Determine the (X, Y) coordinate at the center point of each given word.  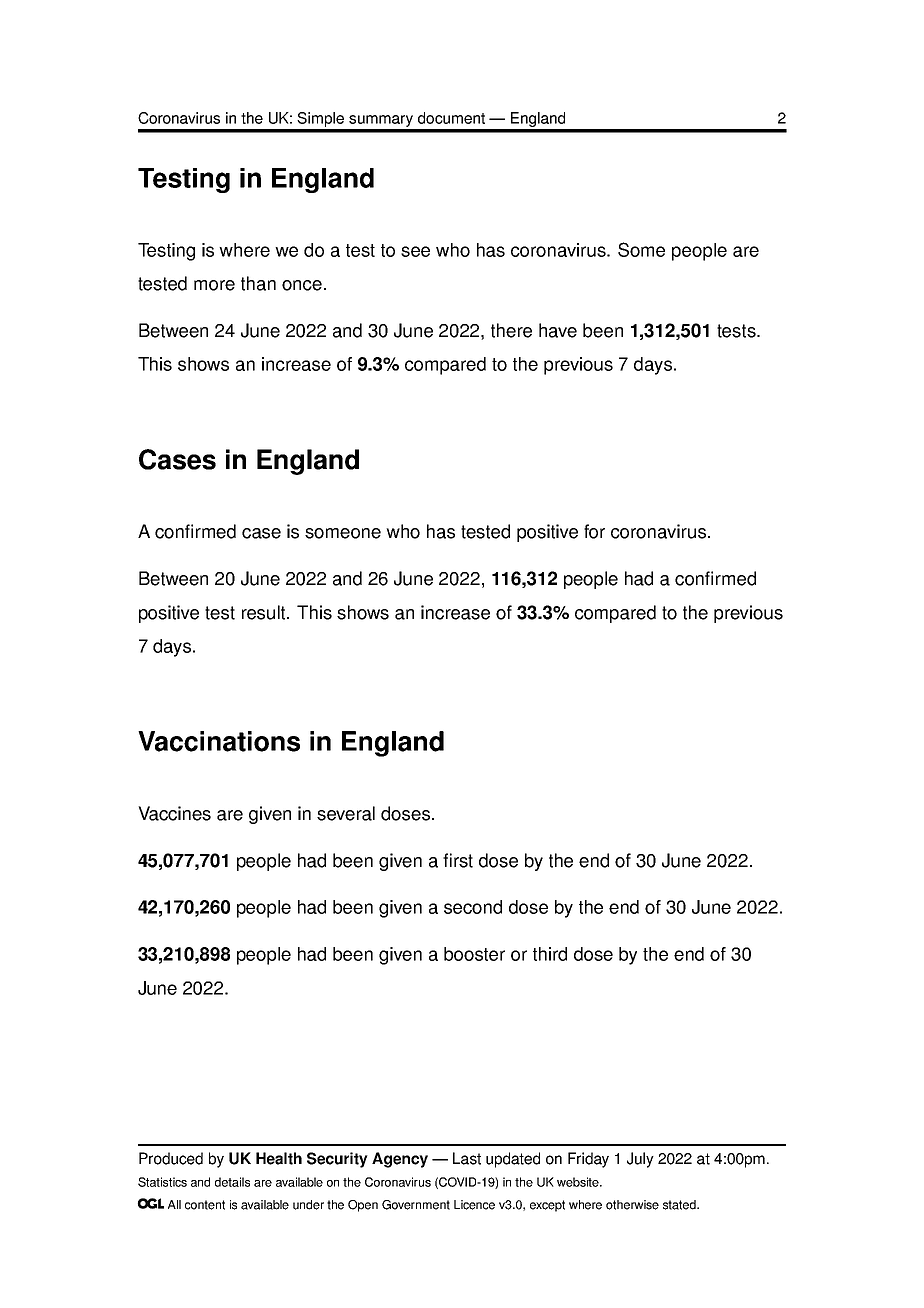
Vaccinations (219, 741)
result (265, 612)
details (232, 1182)
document (451, 118)
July (640, 1160)
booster (474, 954)
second (473, 907)
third (550, 954)
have (558, 330)
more (214, 285)
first (458, 860)
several (346, 813)
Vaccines (174, 813)
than (258, 283)
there (511, 330)
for (594, 531)
